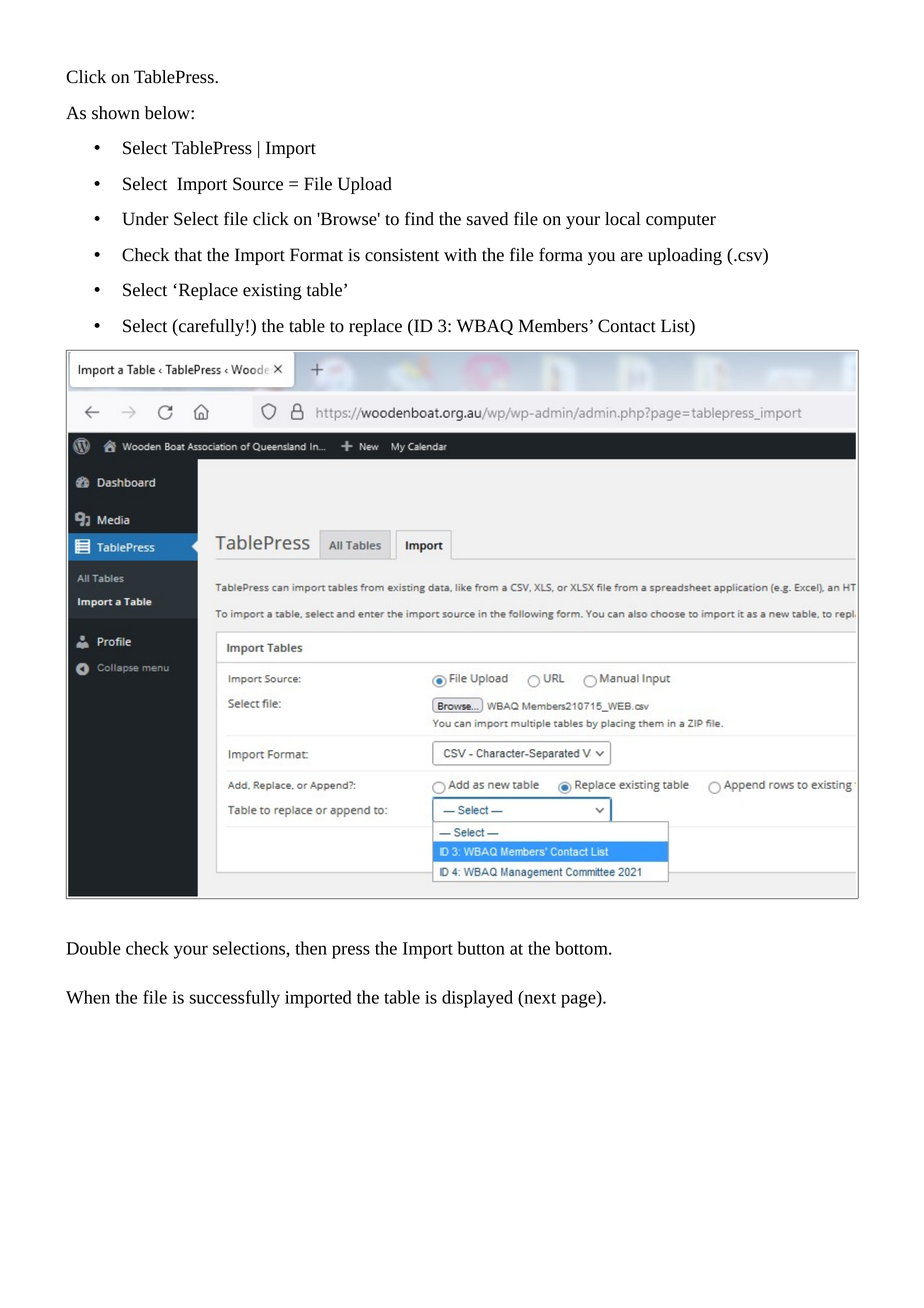 The height and width of the screenshot is (1308, 924). What do you see at coordinates (116, 113) in the screenshot?
I see `shown` at bounding box center [116, 113].
